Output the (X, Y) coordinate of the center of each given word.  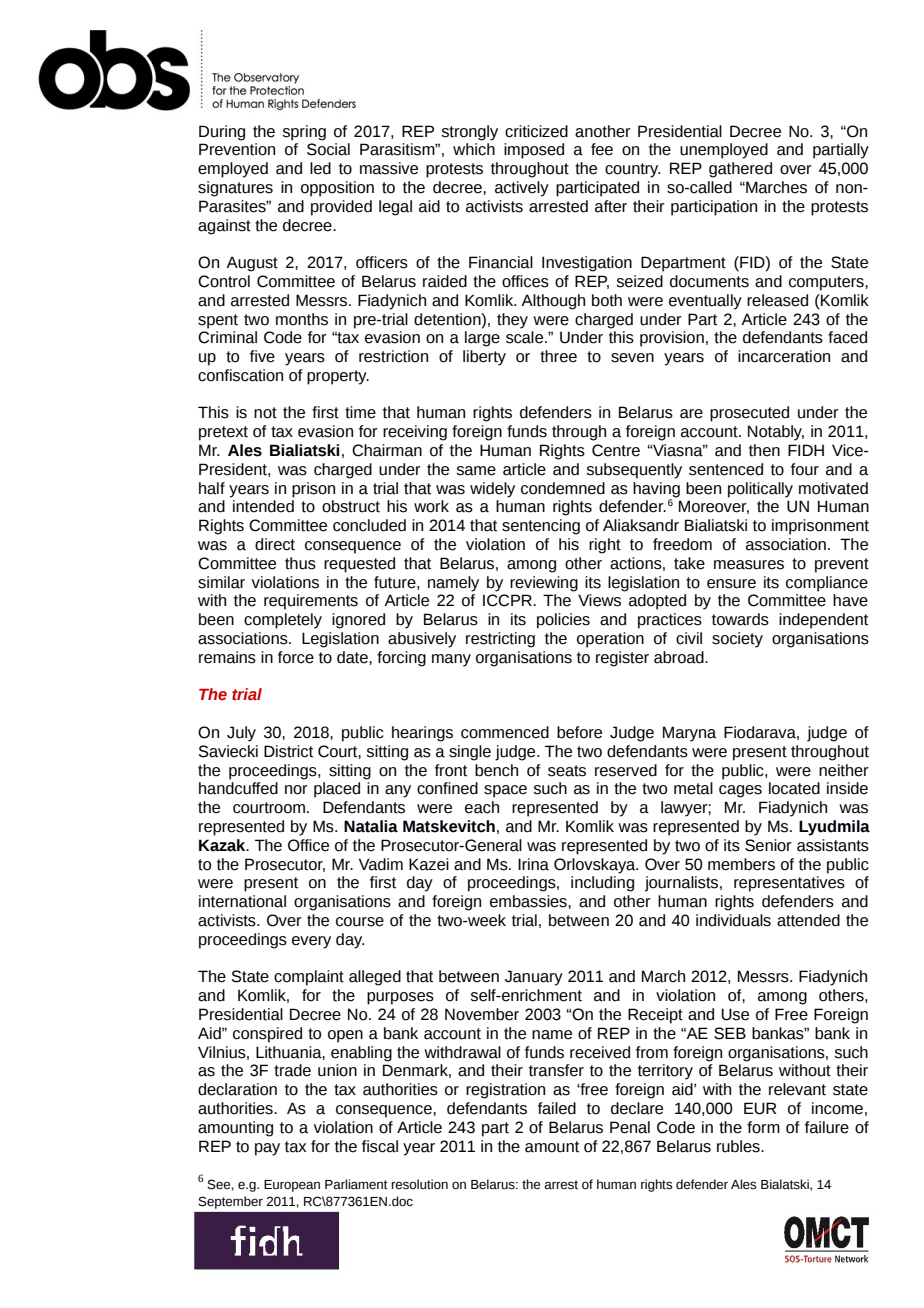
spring (304, 133)
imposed (534, 151)
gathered (740, 170)
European (292, 1186)
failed (557, 1108)
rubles (739, 1146)
